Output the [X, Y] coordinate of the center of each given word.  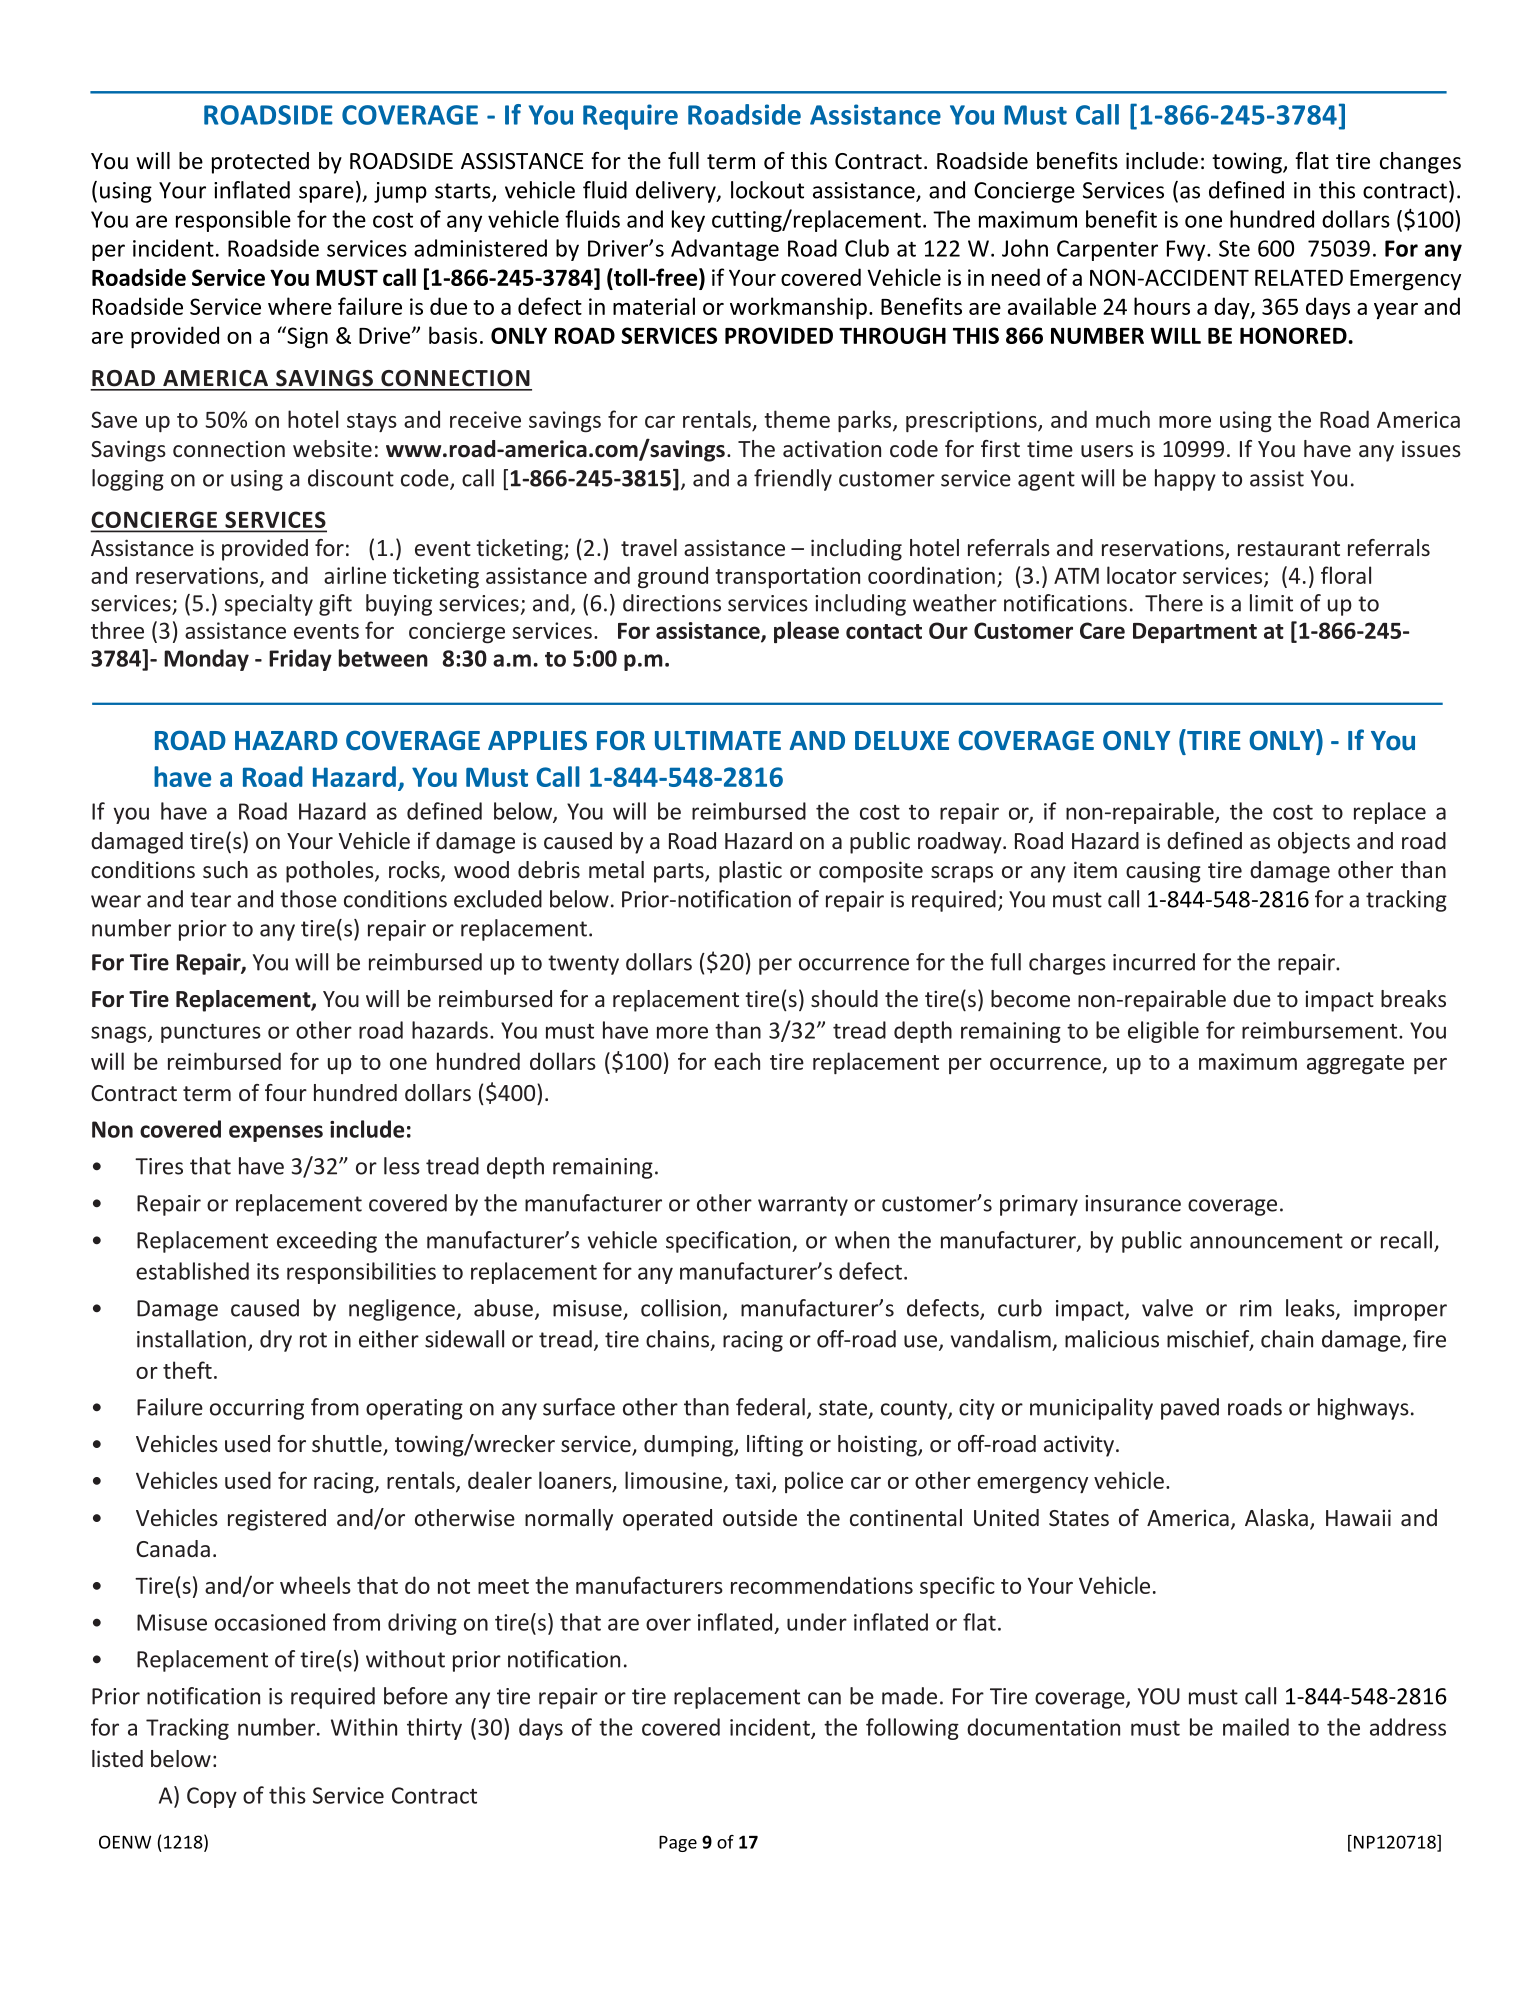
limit [1271, 603]
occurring [257, 1409]
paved [1190, 1409]
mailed [1256, 1727]
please [806, 632]
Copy [212, 1797]
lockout [767, 190]
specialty [268, 605]
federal [770, 1407]
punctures [211, 1033]
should [844, 998]
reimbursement [1319, 1030]
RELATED [1299, 277]
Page [678, 1844]
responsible [233, 221]
